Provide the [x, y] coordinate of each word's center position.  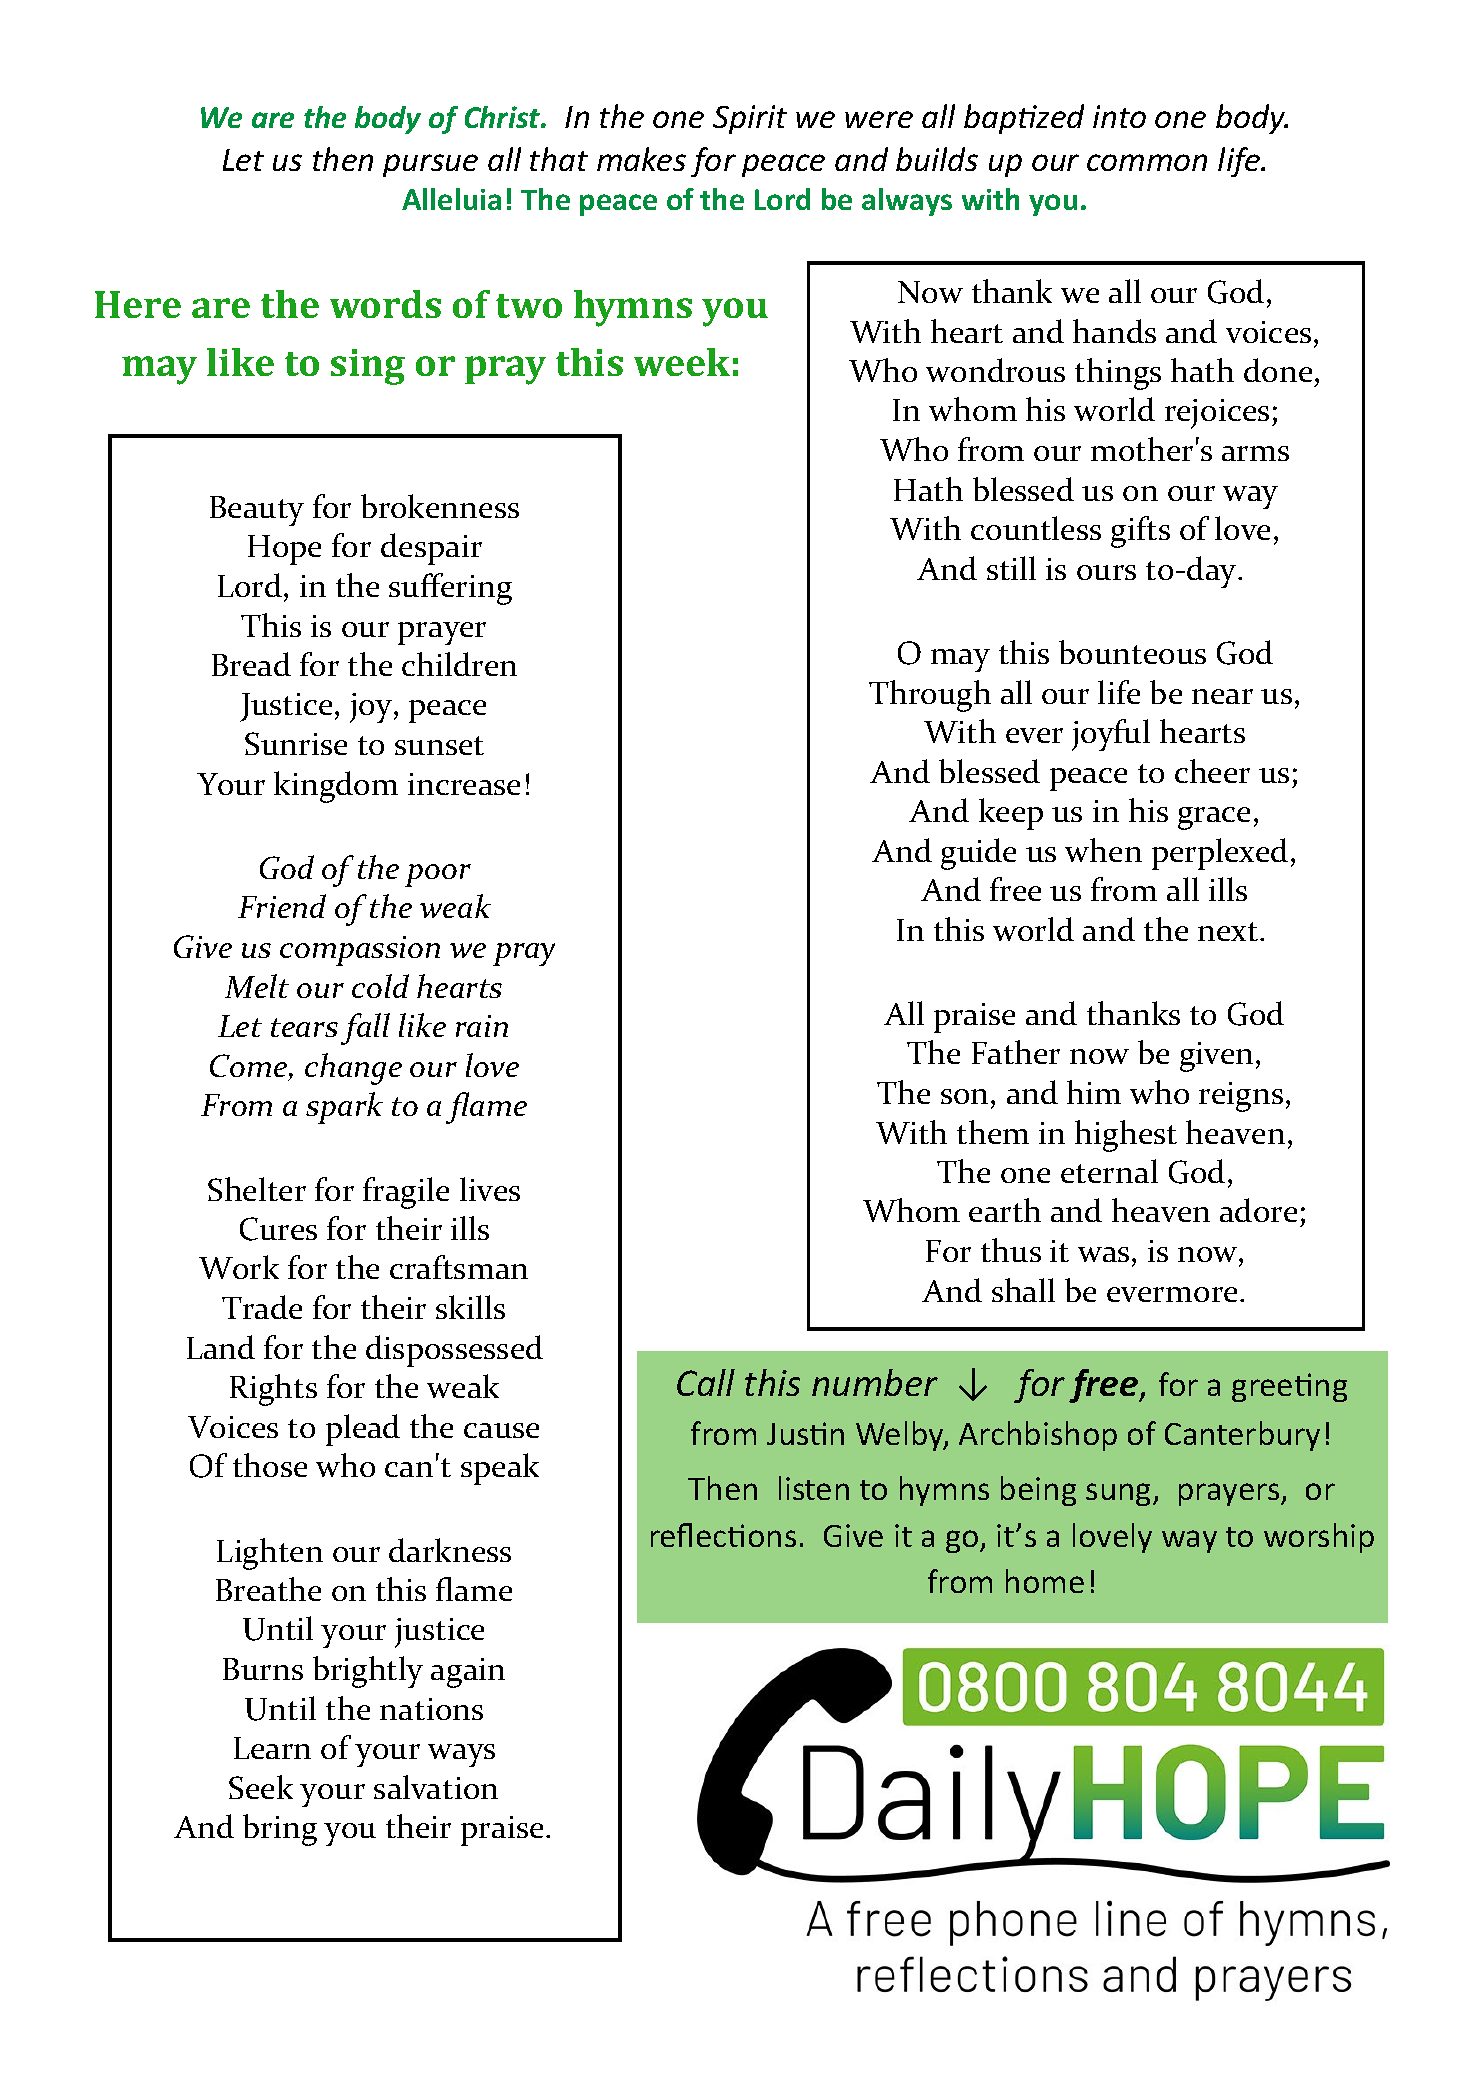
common [1147, 162]
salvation [436, 1787]
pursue [430, 165]
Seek [261, 1787]
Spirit [750, 119]
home [1045, 1581]
